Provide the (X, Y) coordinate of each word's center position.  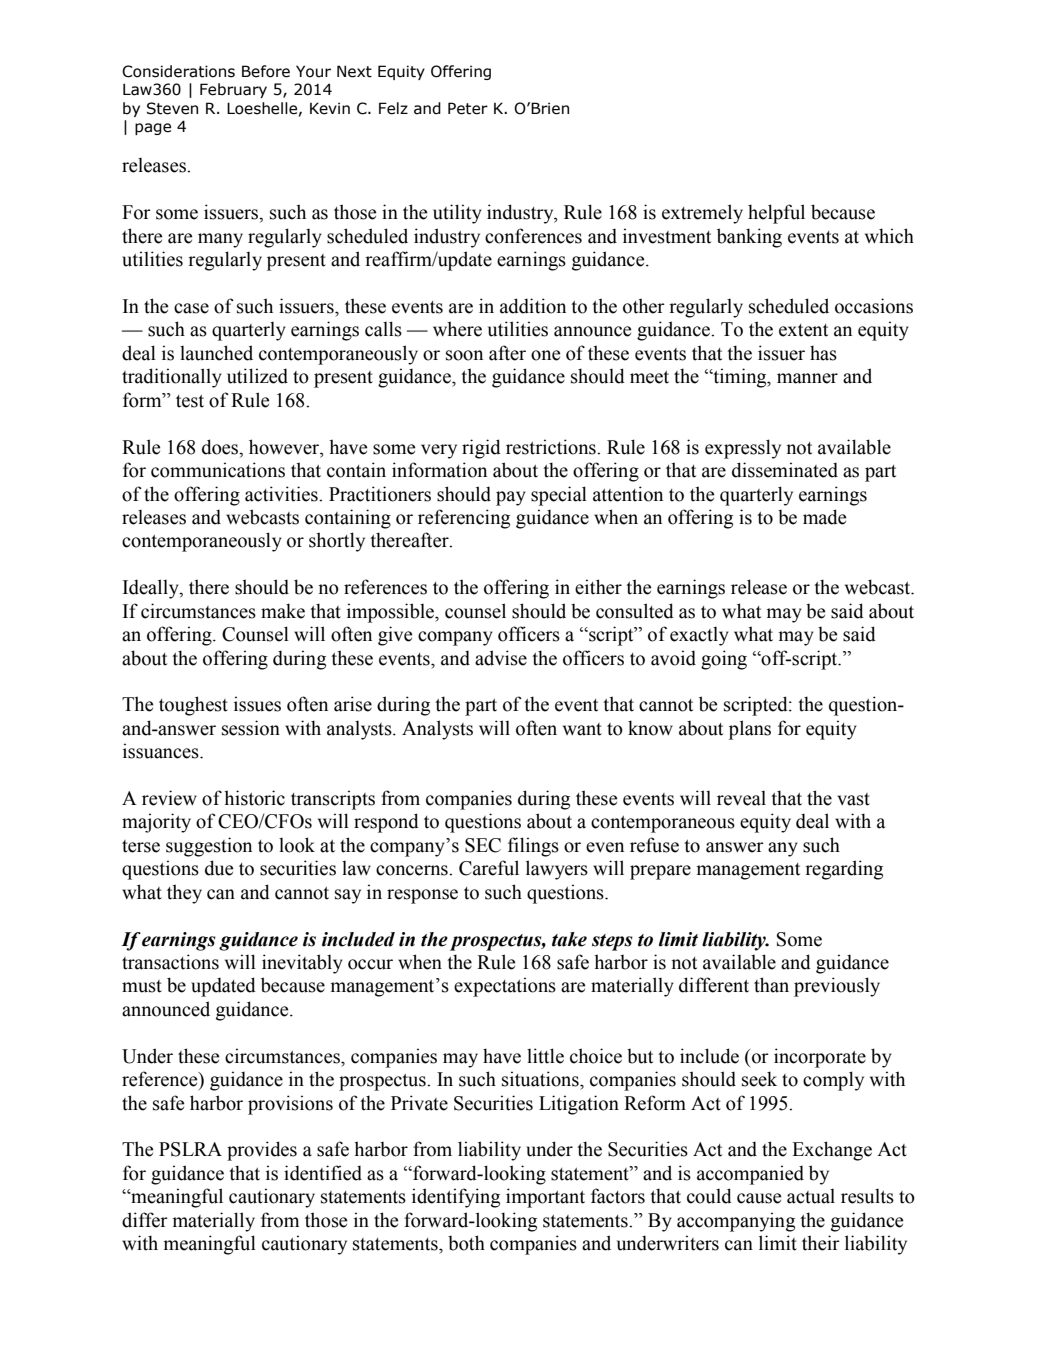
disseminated (785, 470)
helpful (776, 214)
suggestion (209, 847)
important (545, 1198)
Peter (468, 108)
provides (262, 1151)
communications (218, 470)
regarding (844, 870)
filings (533, 847)
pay (511, 498)
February (233, 90)
